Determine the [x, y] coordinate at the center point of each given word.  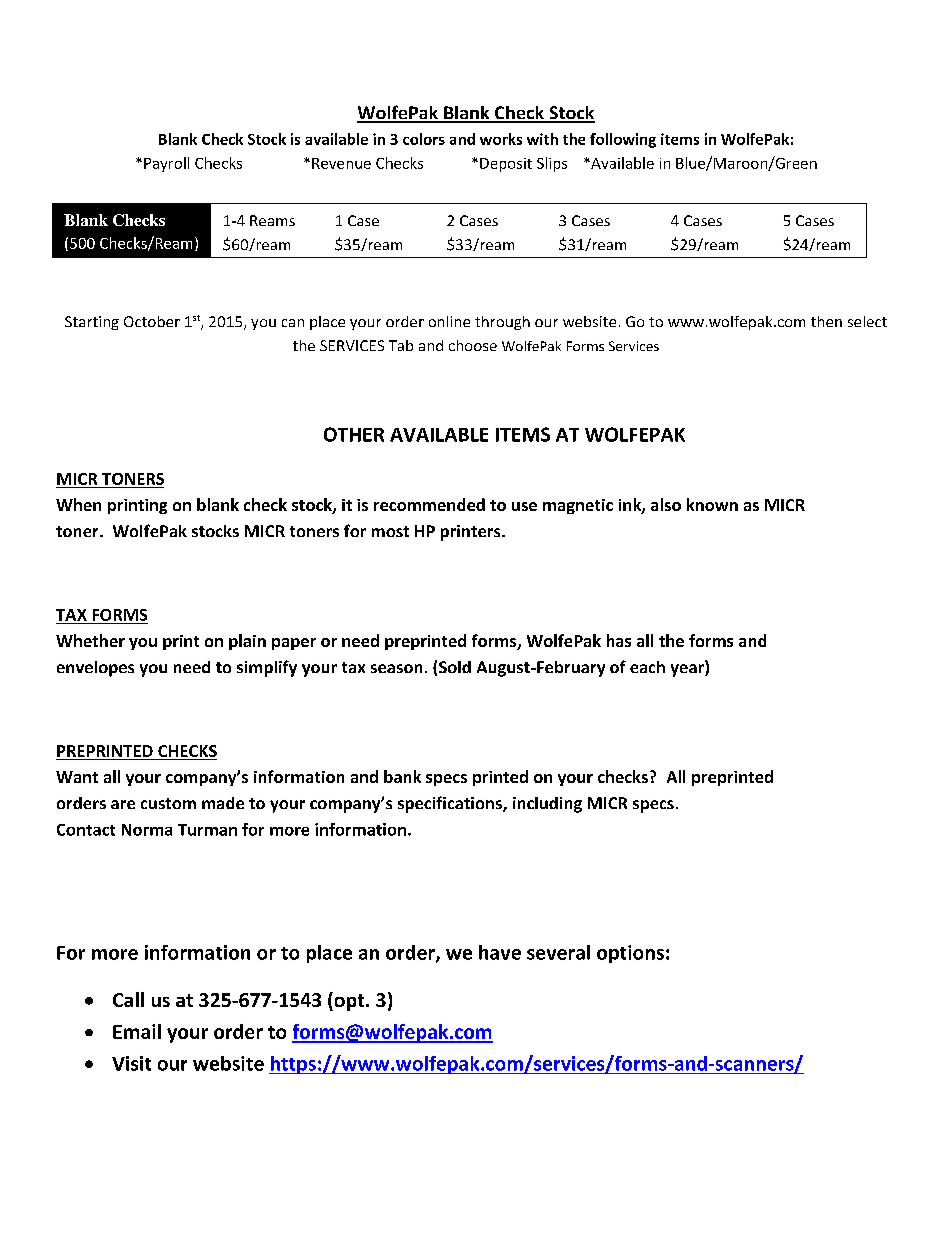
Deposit [506, 165]
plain [247, 642]
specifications [451, 804]
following [623, 140]
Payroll [166, 164]
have [500, 952]
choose [473, 345]
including [547, 805]
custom [168, 803]
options [630, 954]
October [152, 321]
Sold [455, 667]
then [826, 321]
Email [137, 1031]
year [688, 670]
